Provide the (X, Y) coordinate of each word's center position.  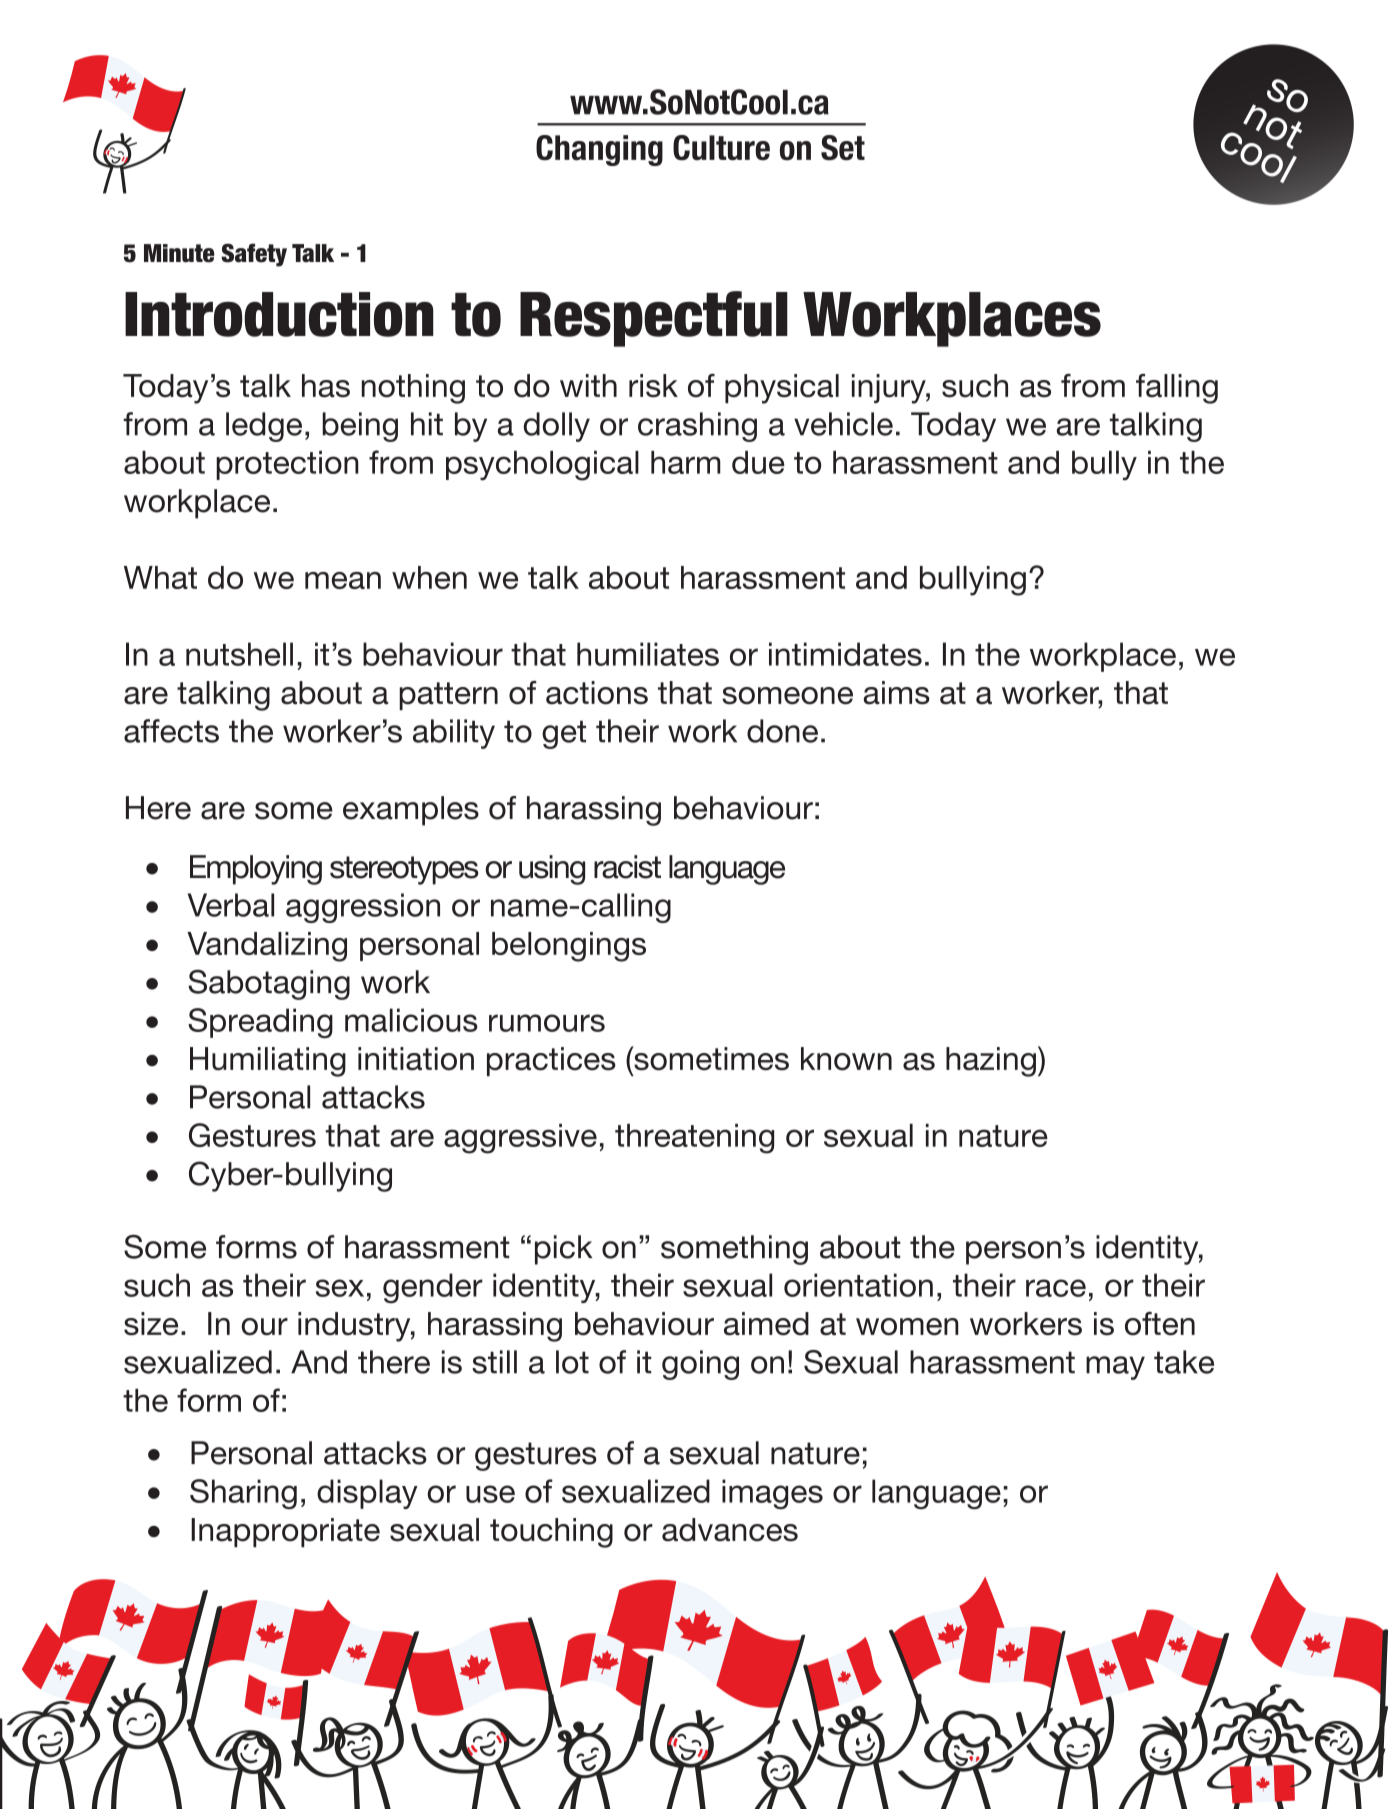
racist (627, 867)
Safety (254, 255)
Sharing (243, 1494)
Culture (721, 148)
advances (730, 1530)
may (1115, 1368)
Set (843, 148)
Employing (256, 870)
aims (897, 693)
